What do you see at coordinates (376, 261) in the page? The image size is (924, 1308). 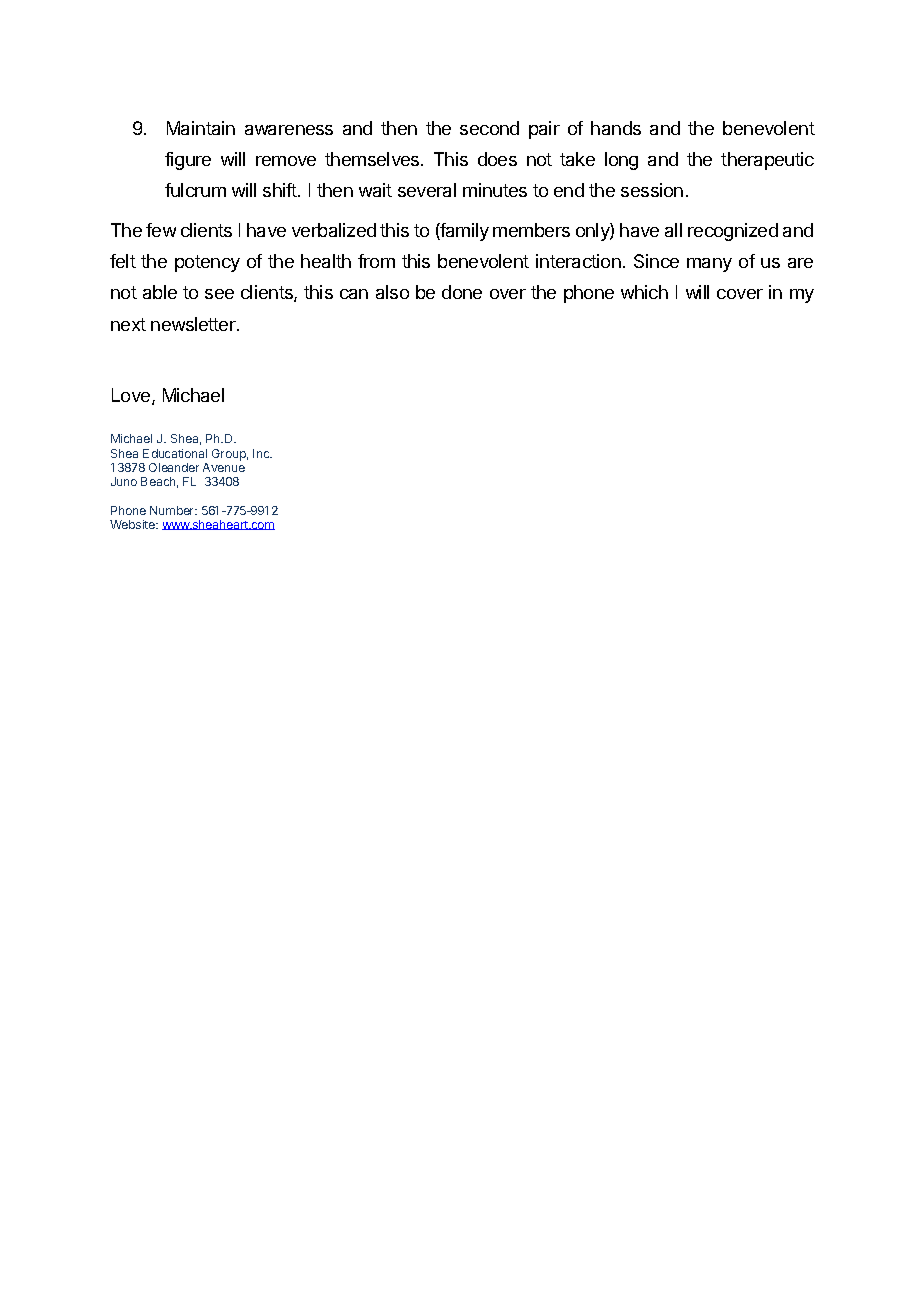 I see `from` at bounding box center [376, 261].
